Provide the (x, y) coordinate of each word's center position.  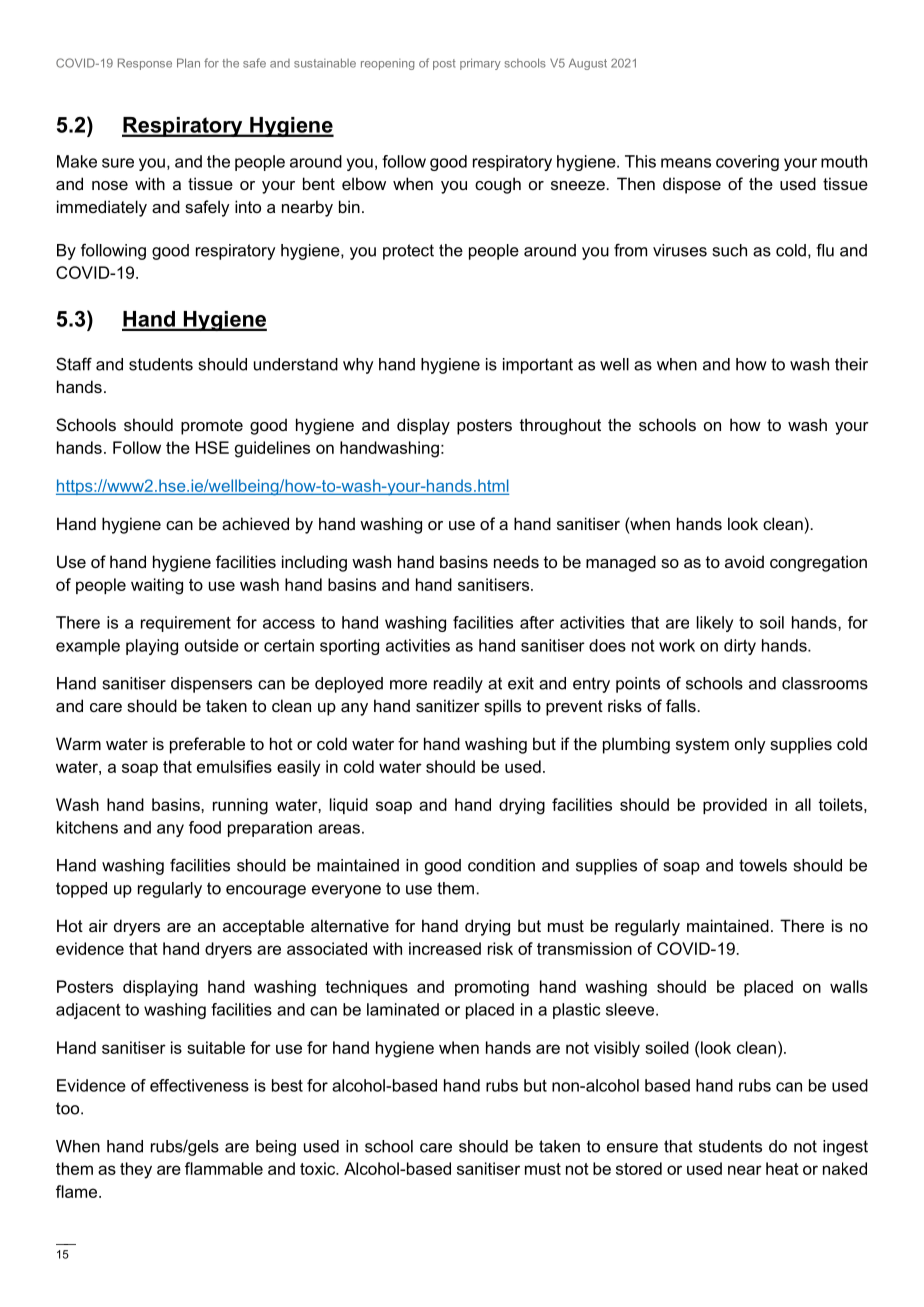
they (136, 1170)
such (730, 250)
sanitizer (448, 705)
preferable (207, 745)
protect (408, 252)
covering (747, 163)
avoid (744, 561)
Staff (74, 364)
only (750, 745)
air (98, 925)
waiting (157, 586)
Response (145, 64)
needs (516, 561)
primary (480, 64)
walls (849, 986)
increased (445, 948)
